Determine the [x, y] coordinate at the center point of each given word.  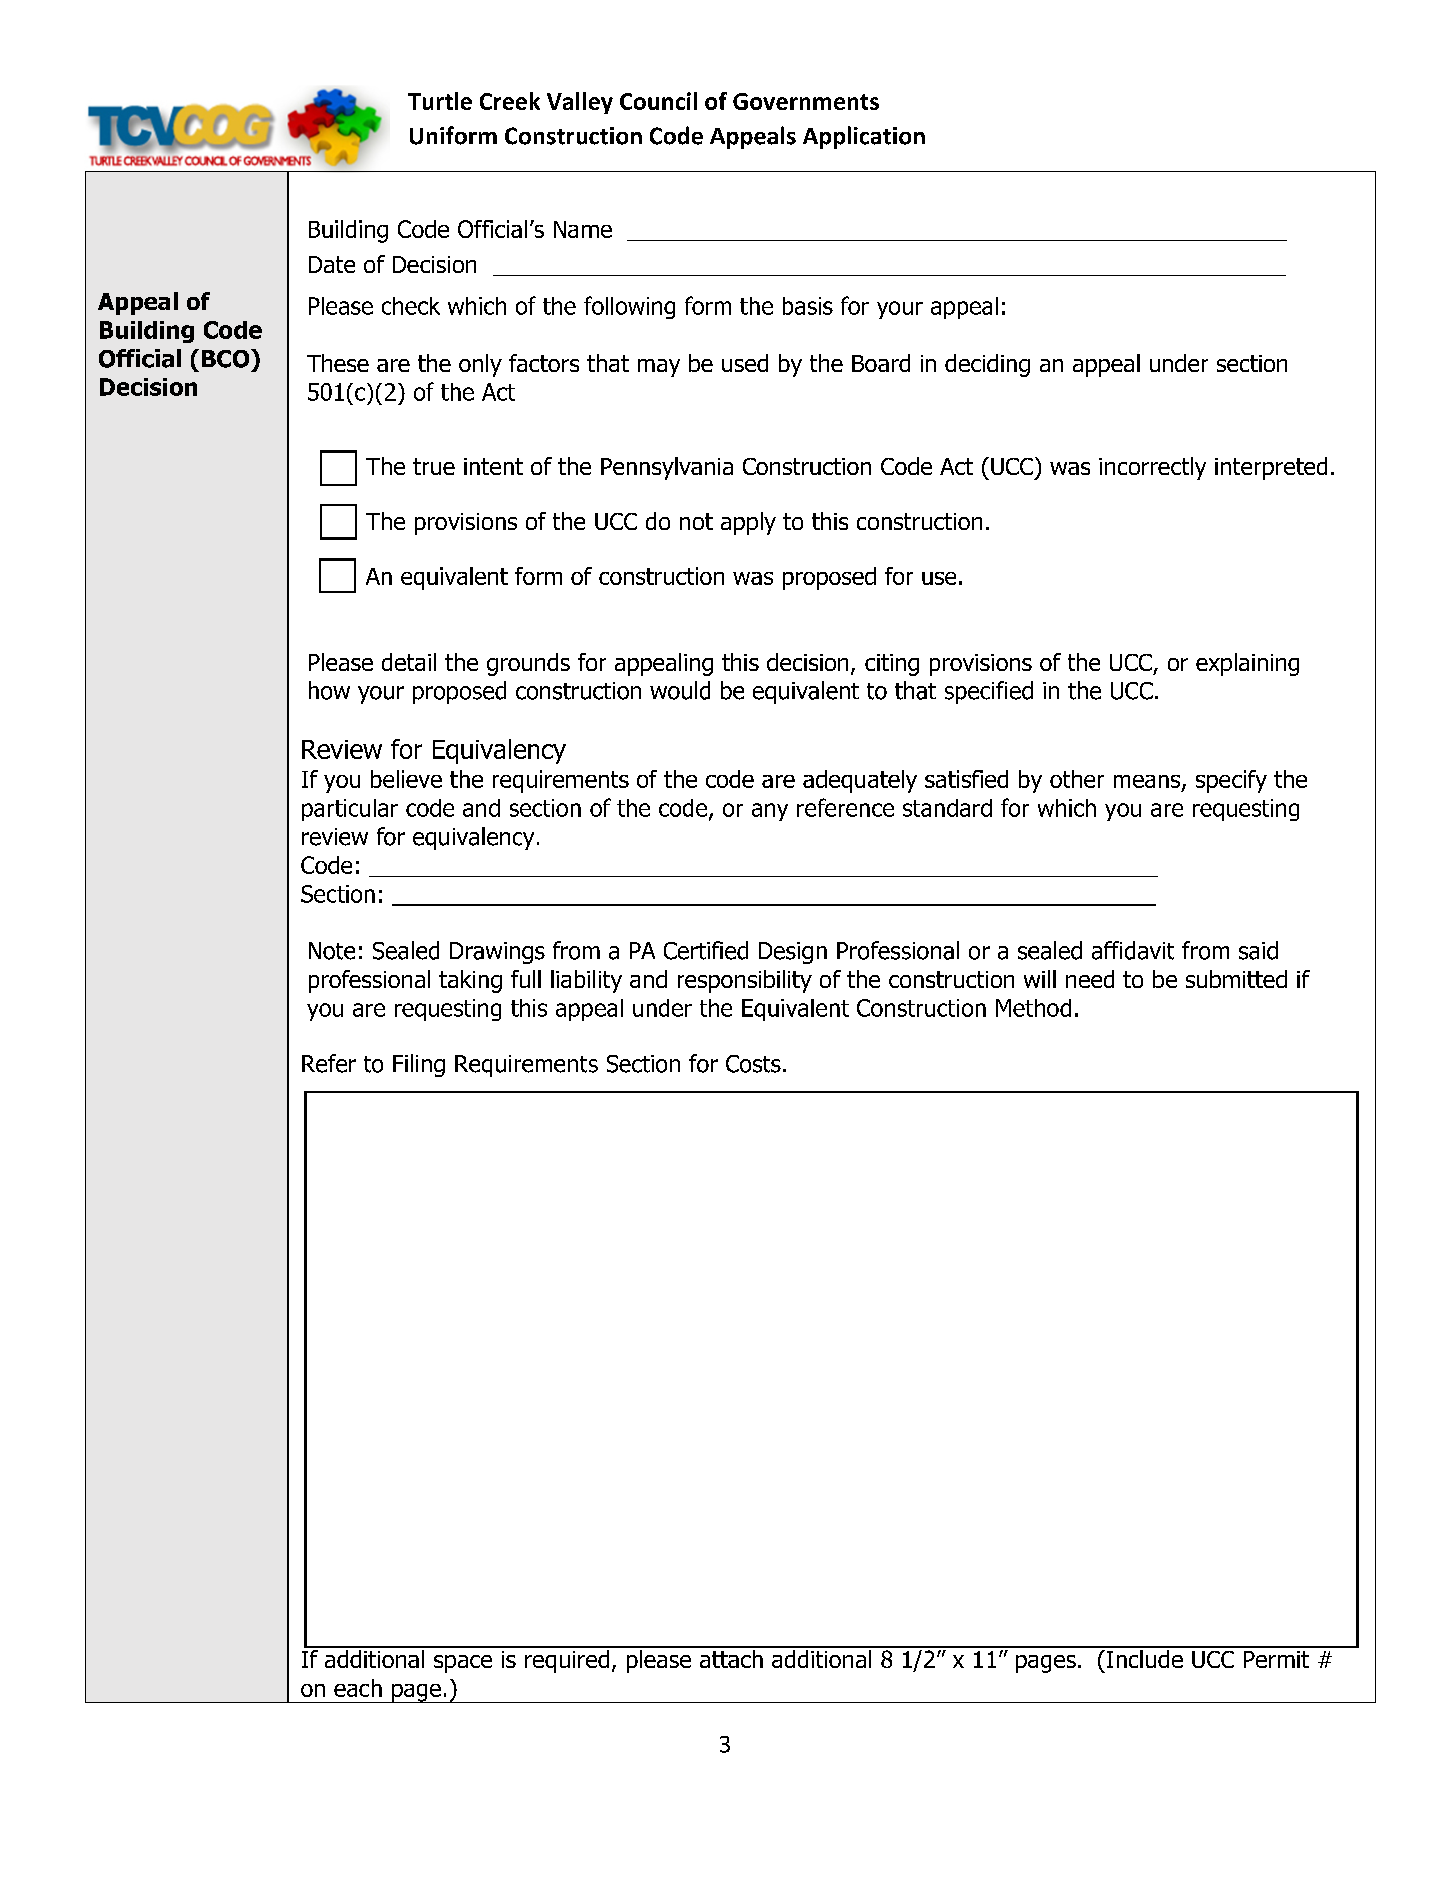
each [358, 1688]
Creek [510, 101]
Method [1033, 1008]
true [434, 466]
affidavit [1133, 950]
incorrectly [1152, 468]
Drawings [497, 953]
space [463, 1664]
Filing [419, 1065]
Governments [806, 101]
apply [748, 523]
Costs [753, 1064]
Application [864, 137]
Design [793, 953]
